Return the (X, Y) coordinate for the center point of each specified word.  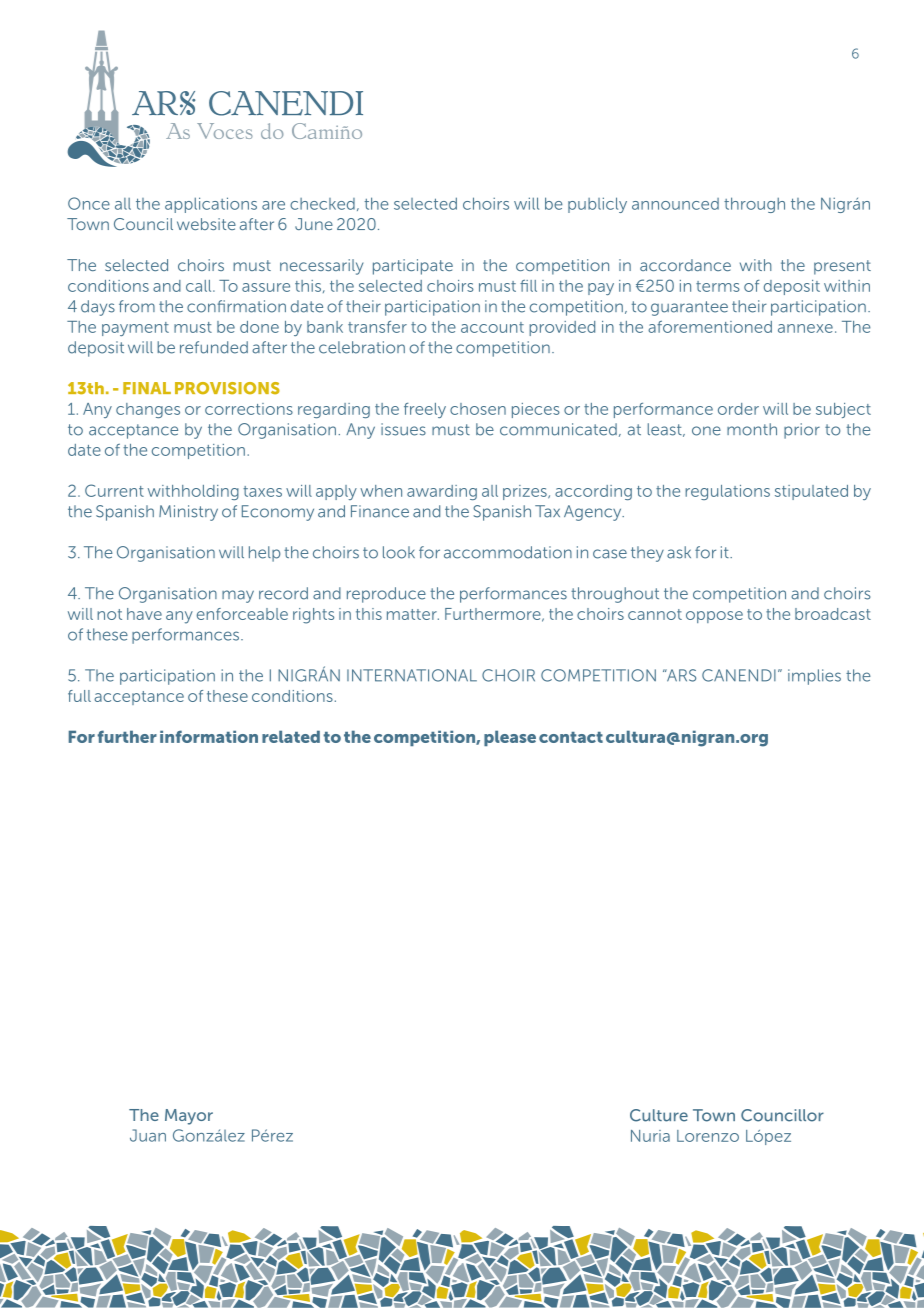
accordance (685, 265)
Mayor (189, 1117)
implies (814, 677)
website (206, 224)
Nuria (650, 1136)
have (144, 614)
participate (413, 267)
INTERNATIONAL (412, 675)
